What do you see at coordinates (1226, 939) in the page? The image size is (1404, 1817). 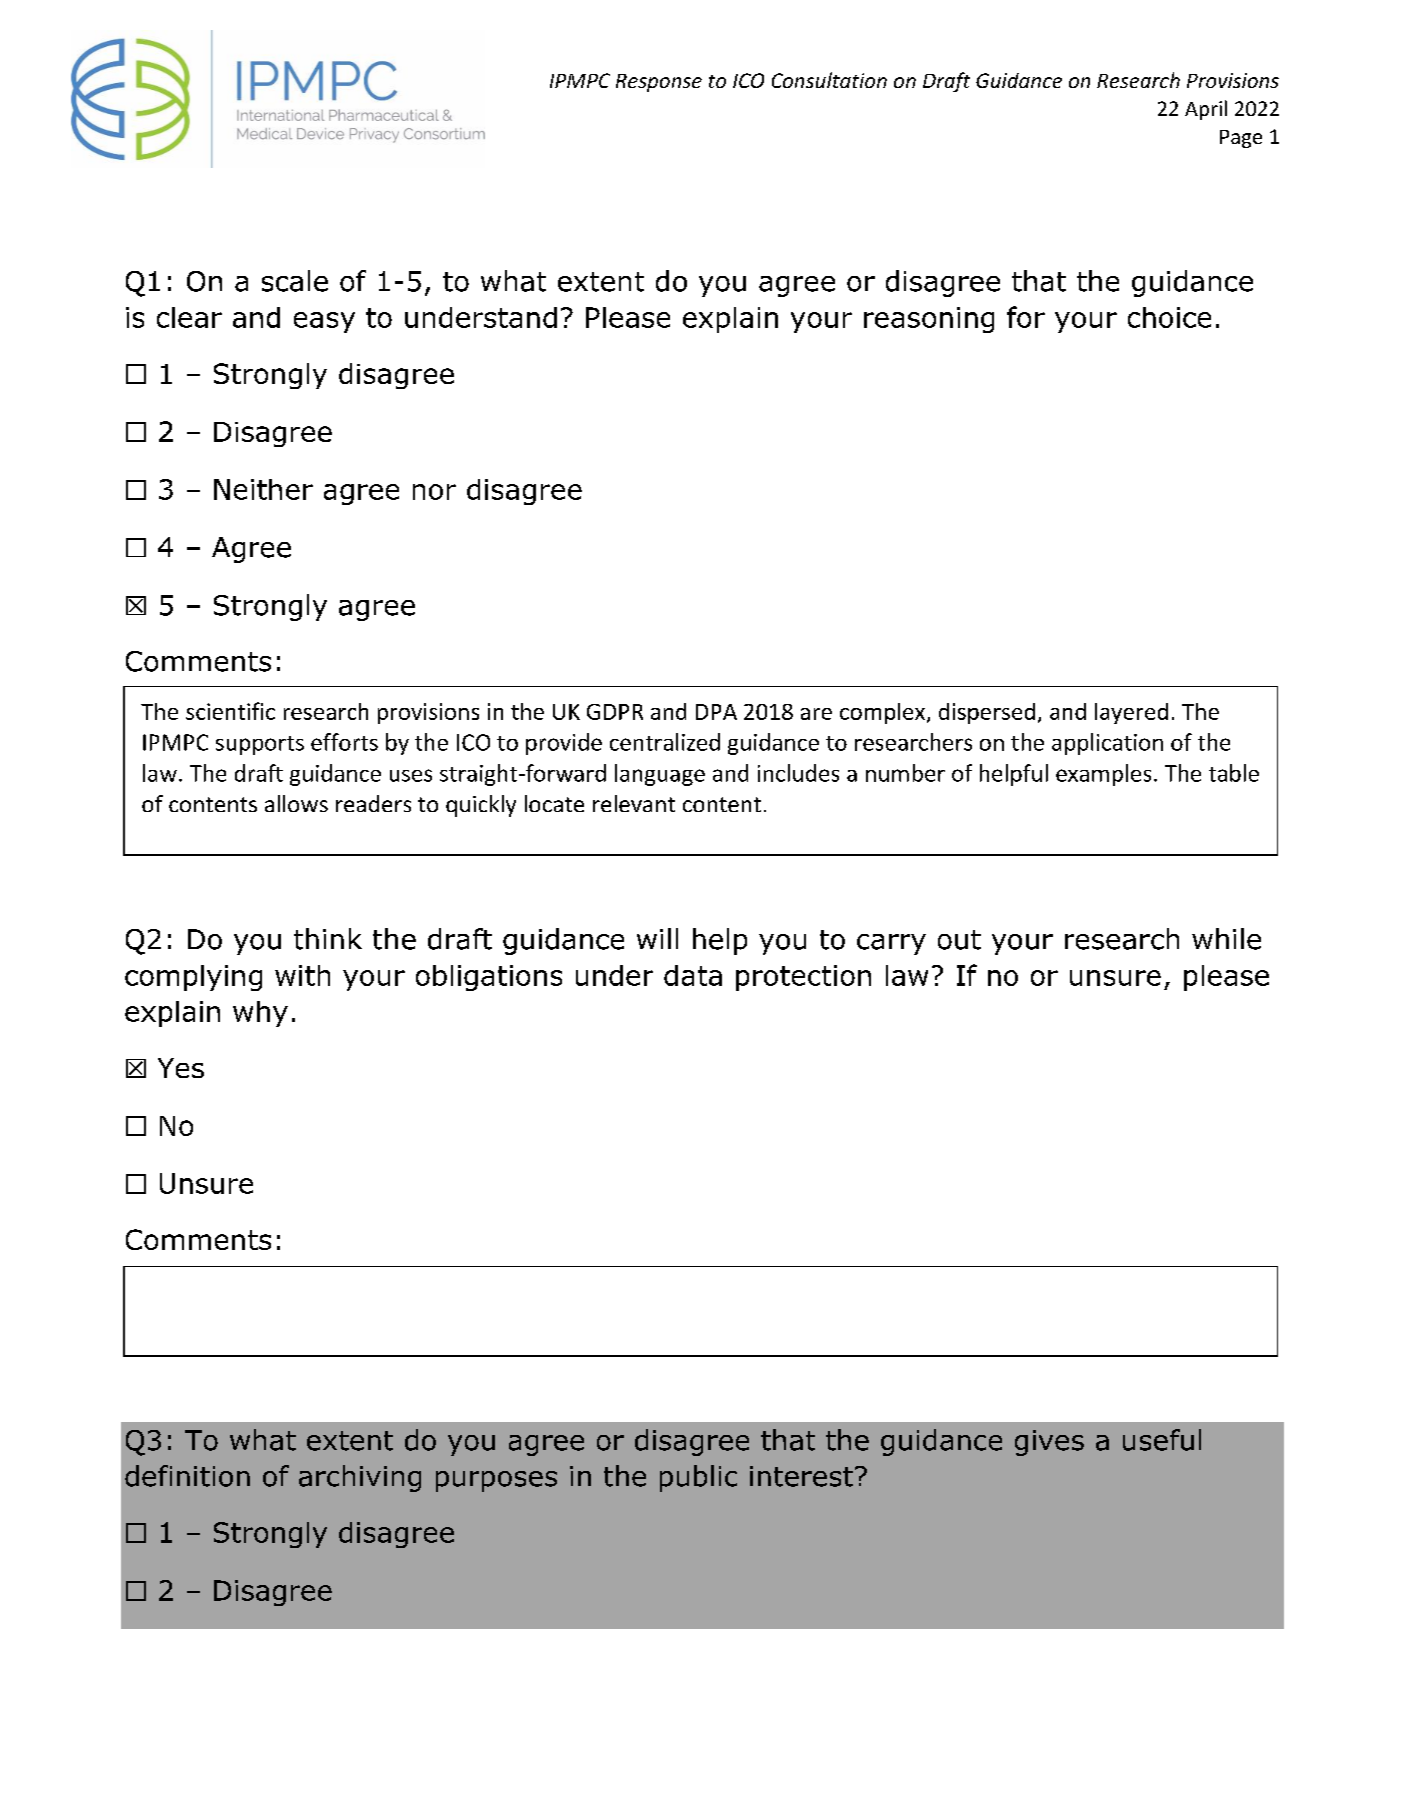 I see `while` at bounding box center [1226, 939].
